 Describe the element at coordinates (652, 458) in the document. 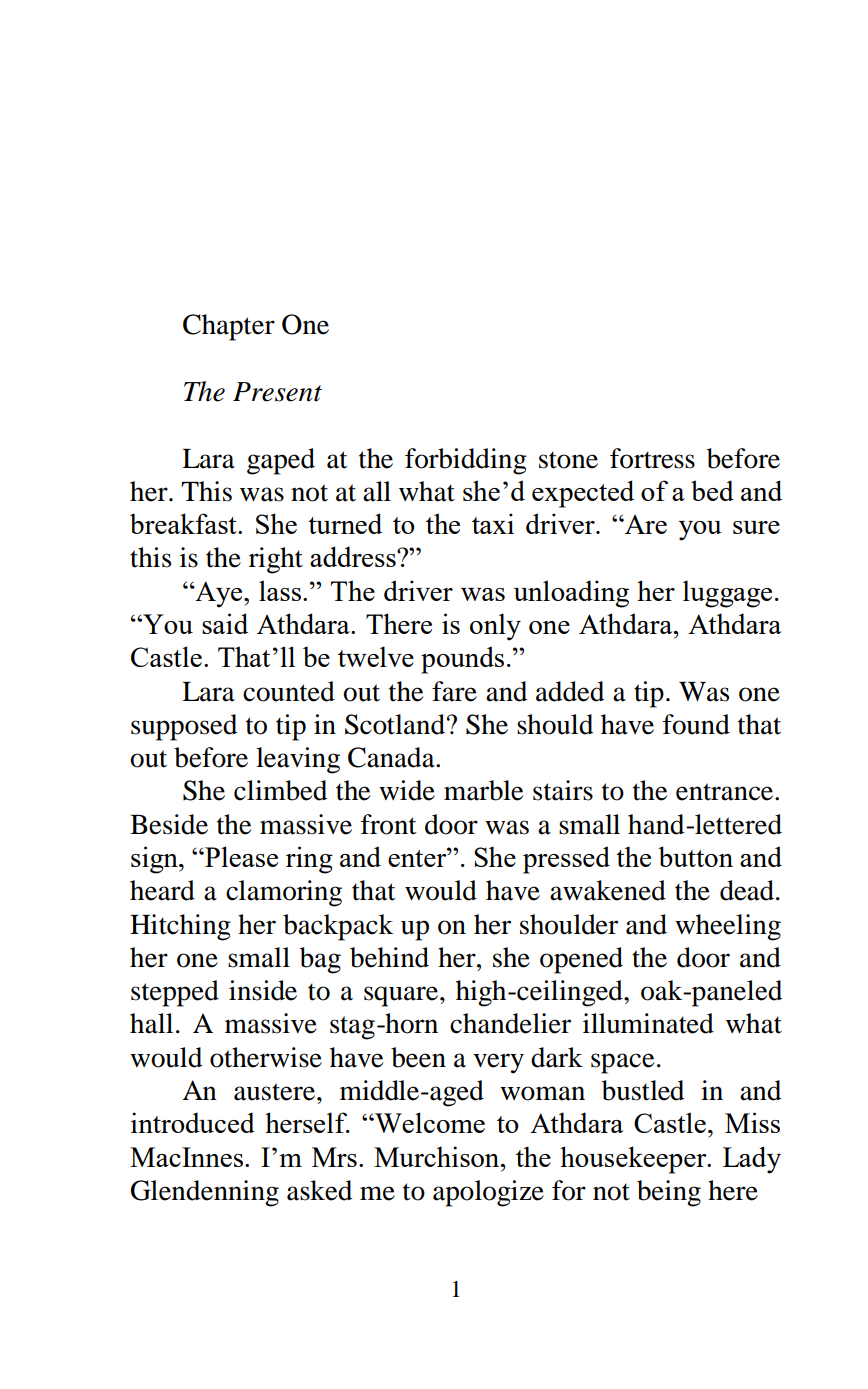

I see `fortress` at that location.
